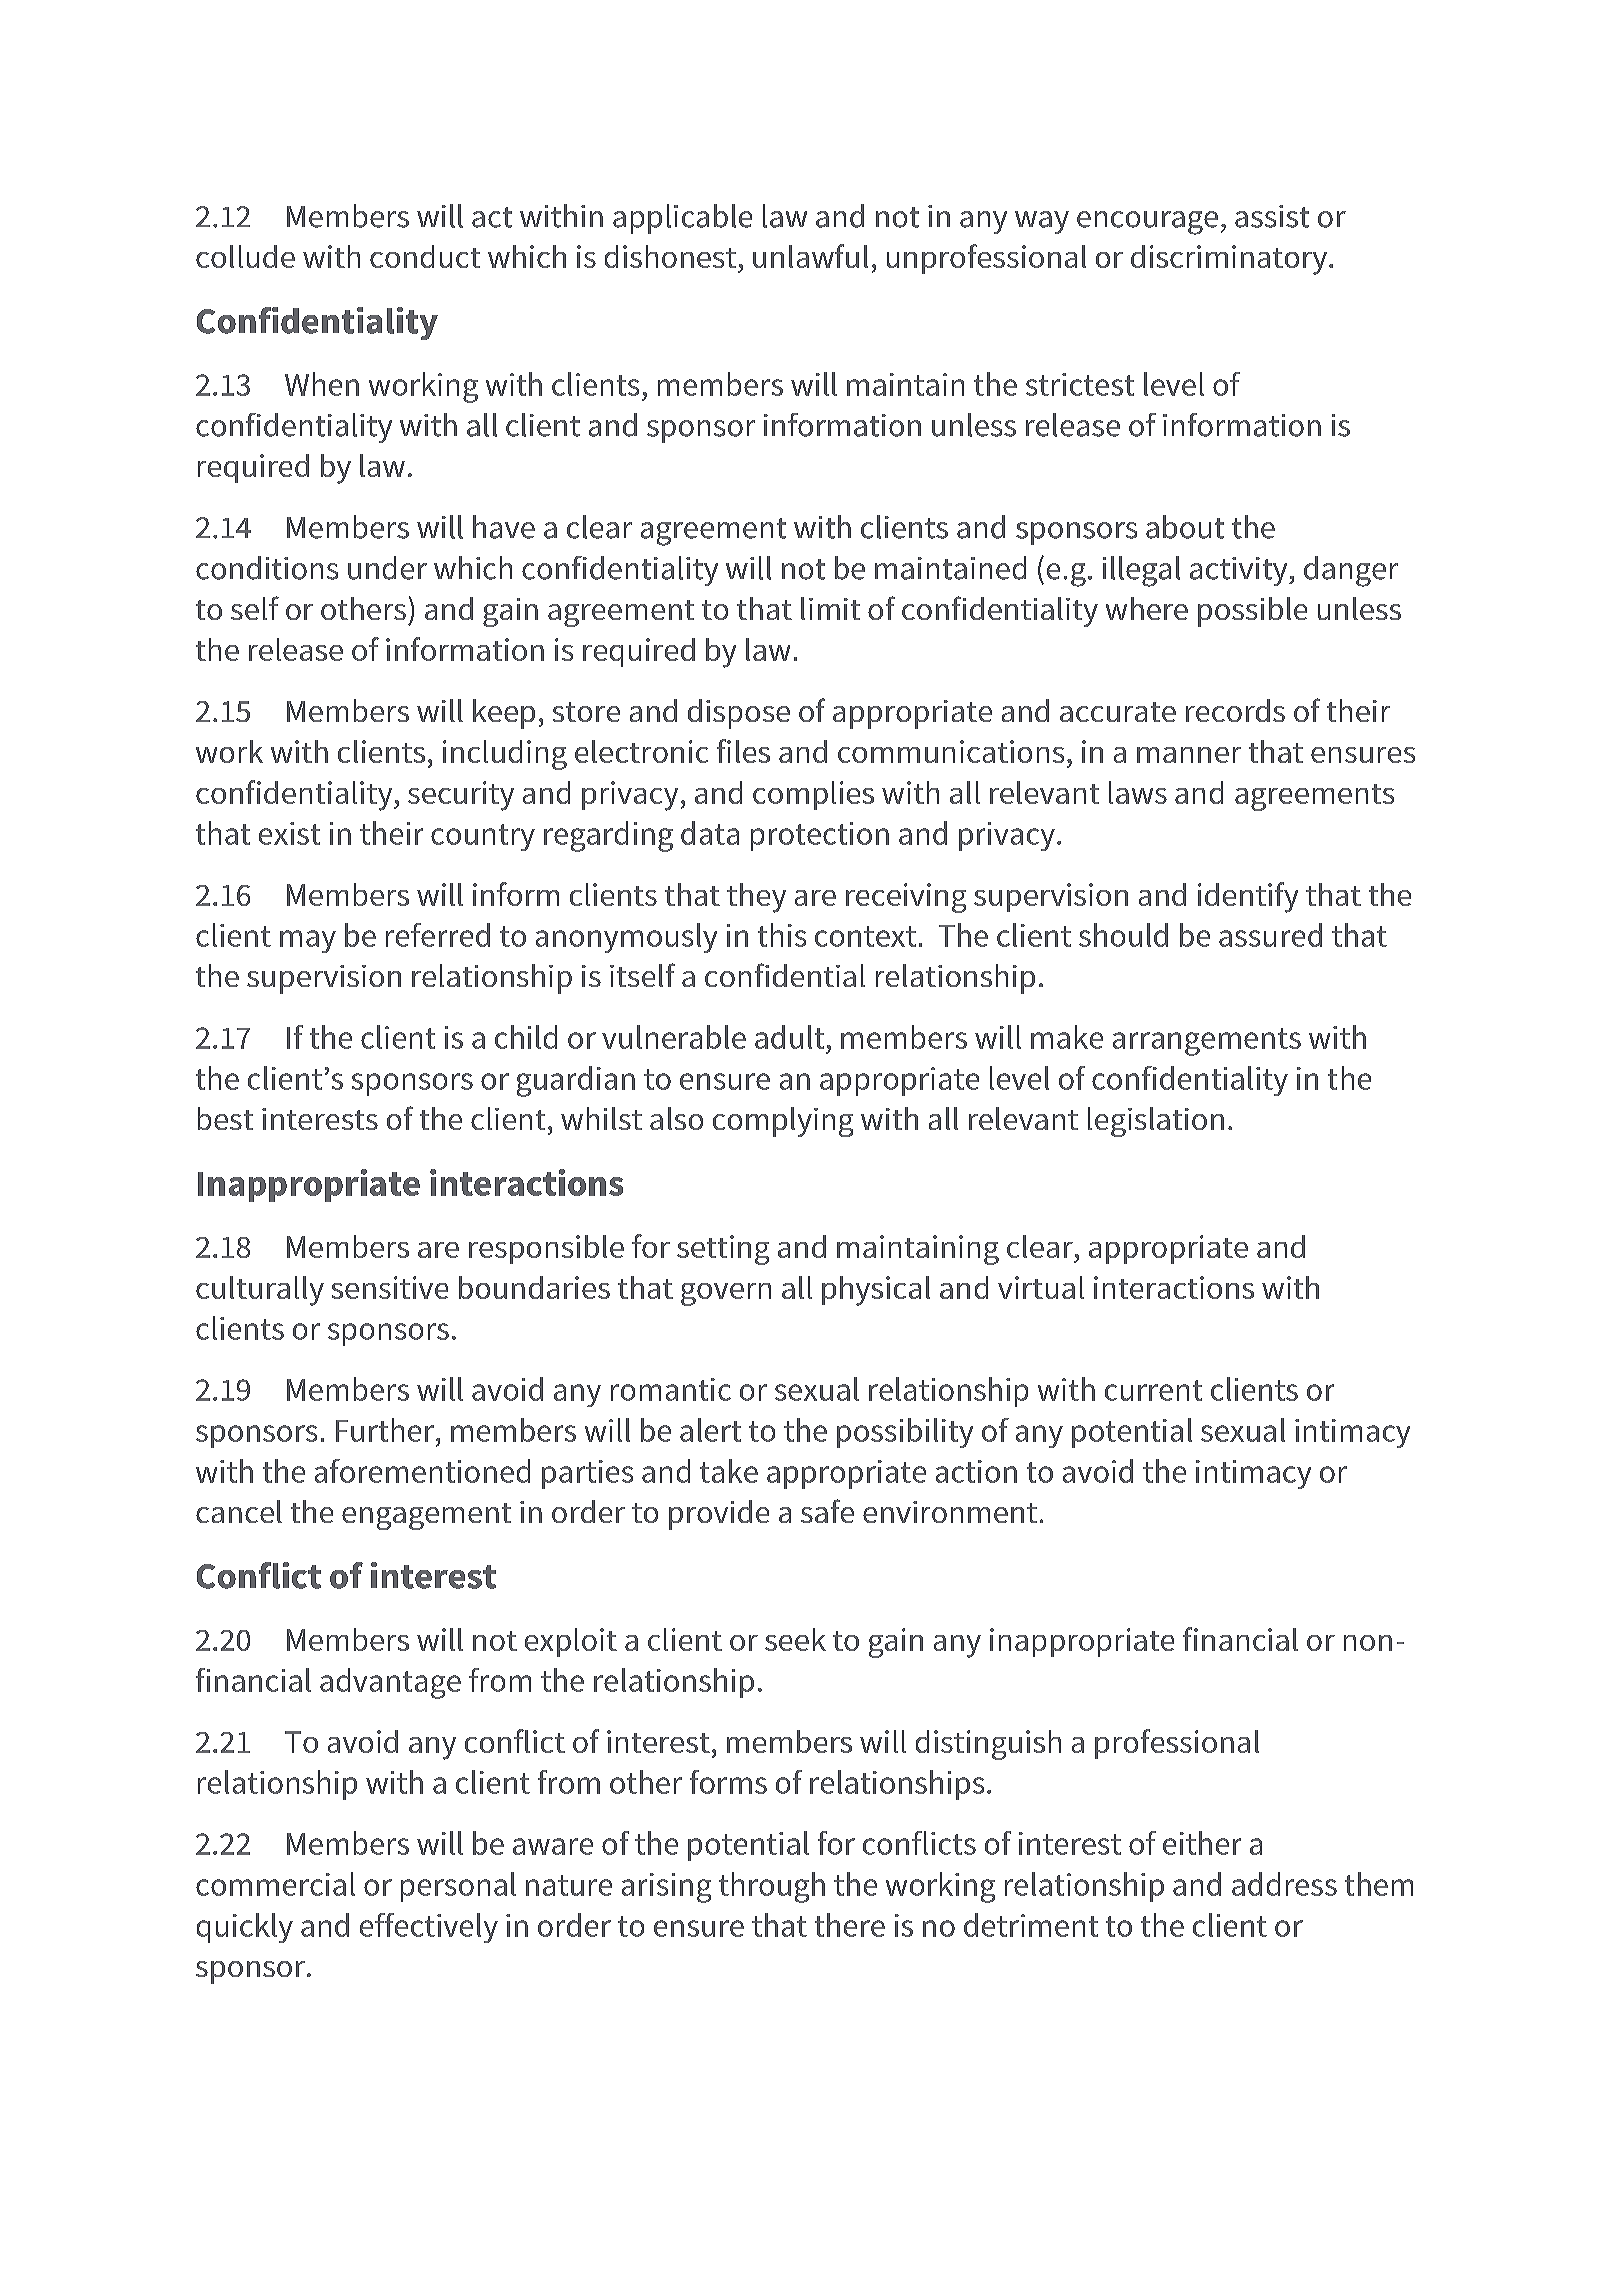 The height and width of the image is (2280, 1612). I want to click on commercial, so click(275, 1884).
